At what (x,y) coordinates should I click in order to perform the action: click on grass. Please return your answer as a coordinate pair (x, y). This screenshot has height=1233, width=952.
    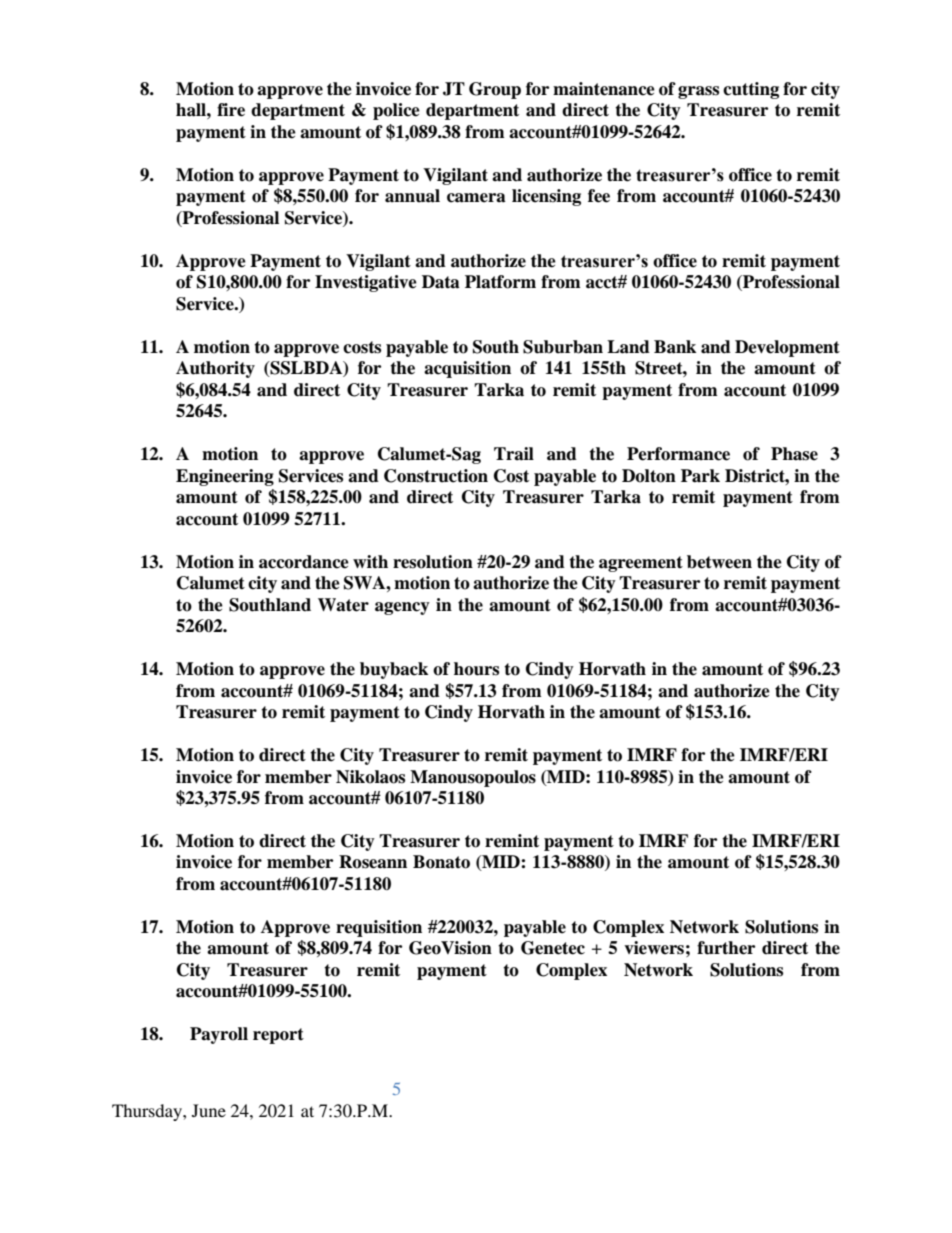
    Looking at the image, I should click on (698, 92).
